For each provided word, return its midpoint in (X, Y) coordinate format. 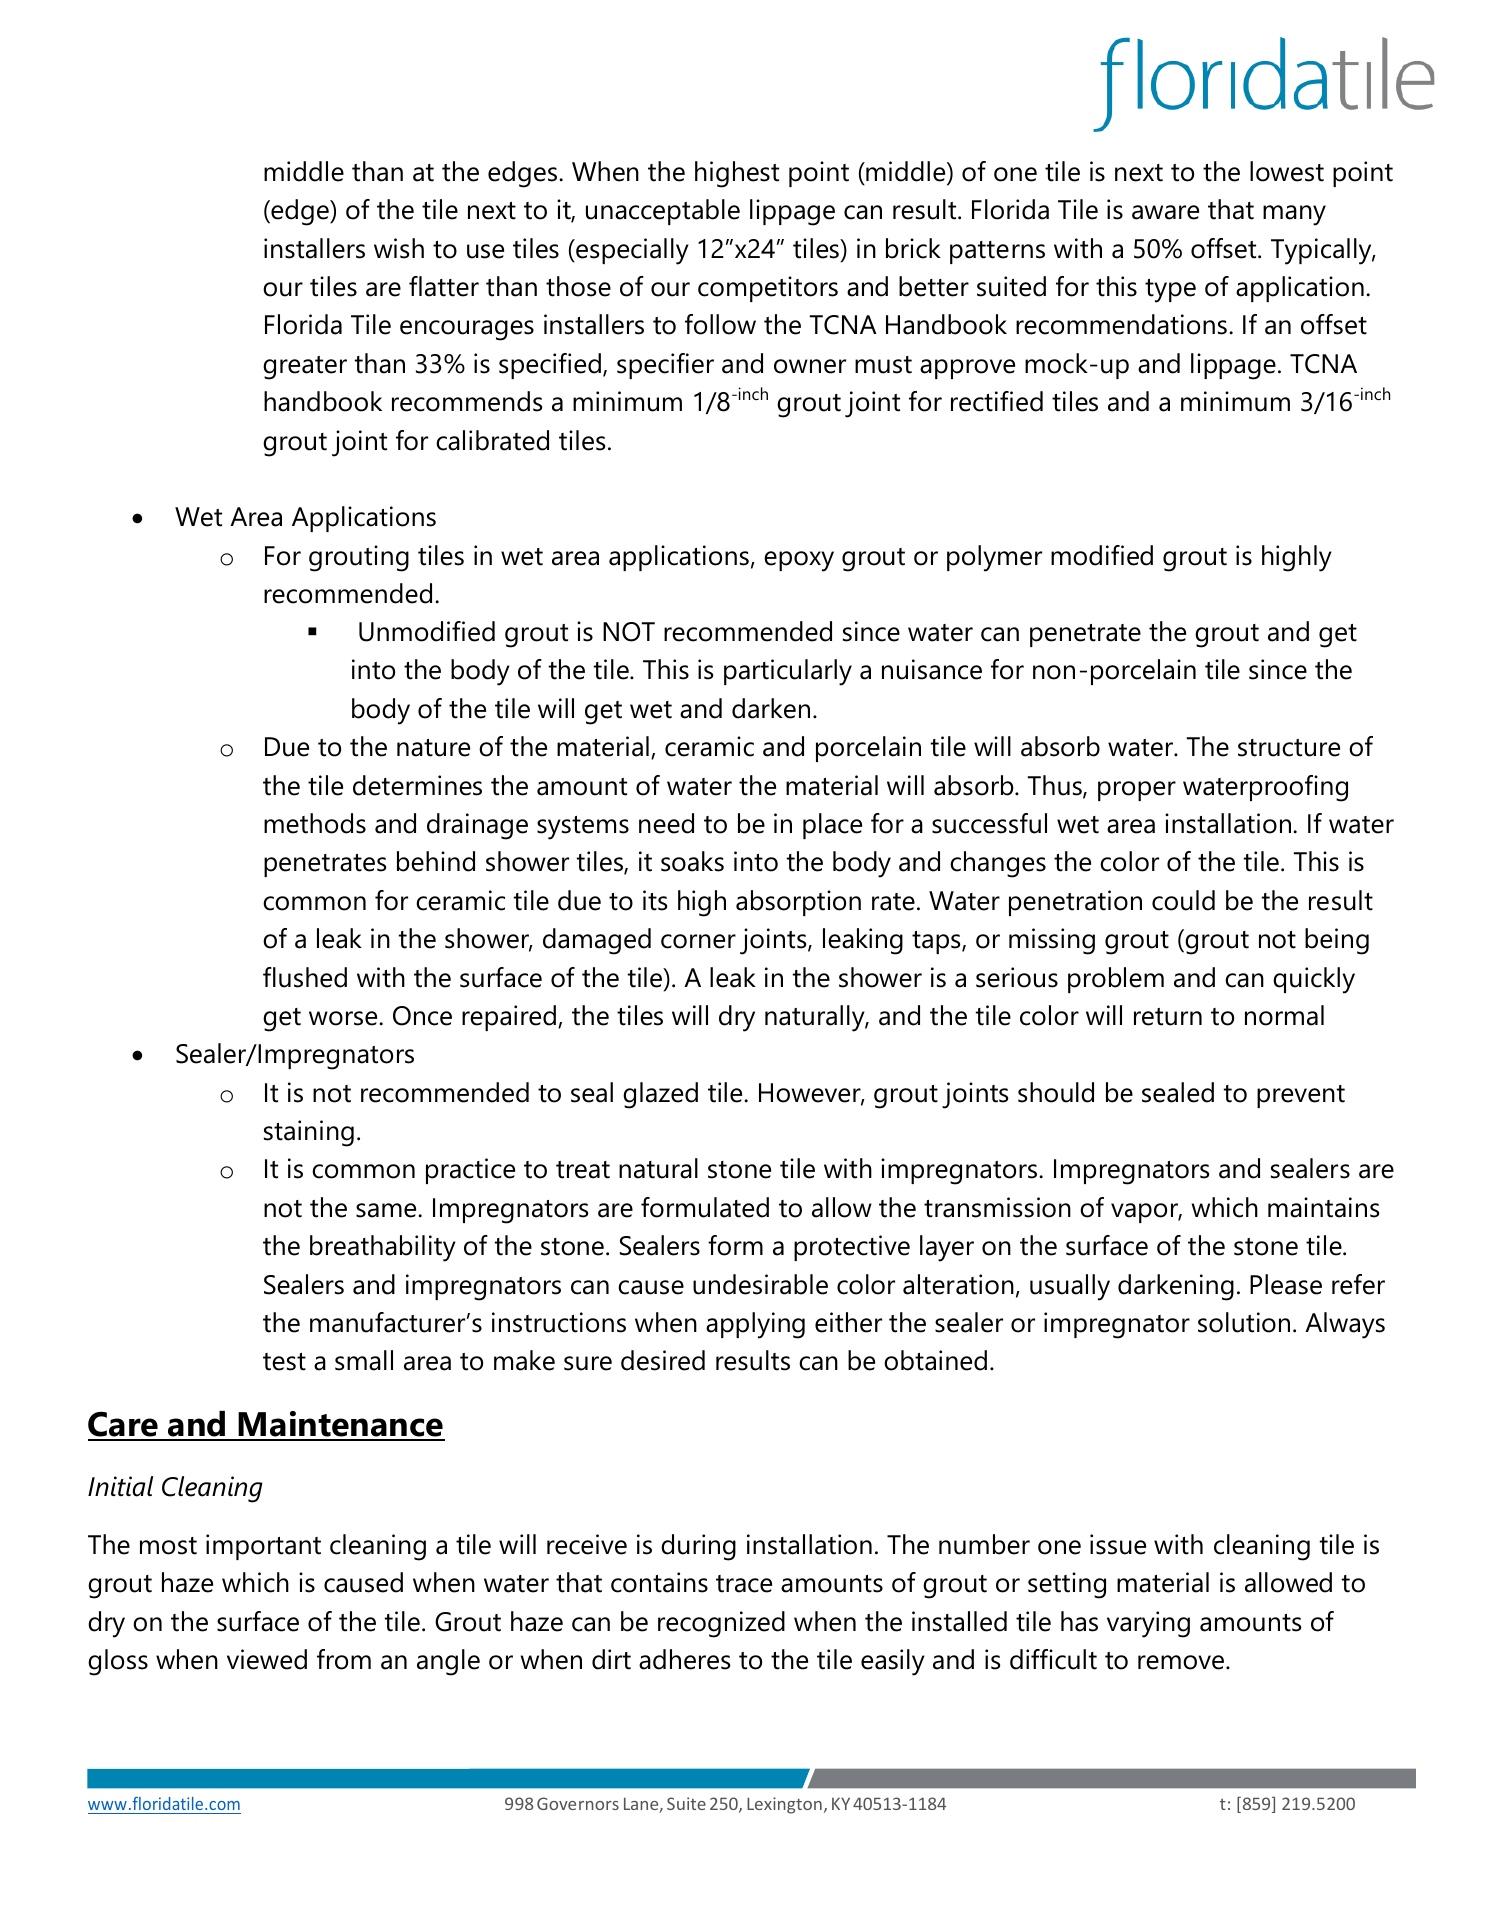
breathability (383, 1248)
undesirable (760, 1284)
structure (1289, 748)
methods (315, 823)
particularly (788, 672)
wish (399, 248)
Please (1286, 1284)
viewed (267, 1659)
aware (1165, 212)
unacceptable (663, 212)
